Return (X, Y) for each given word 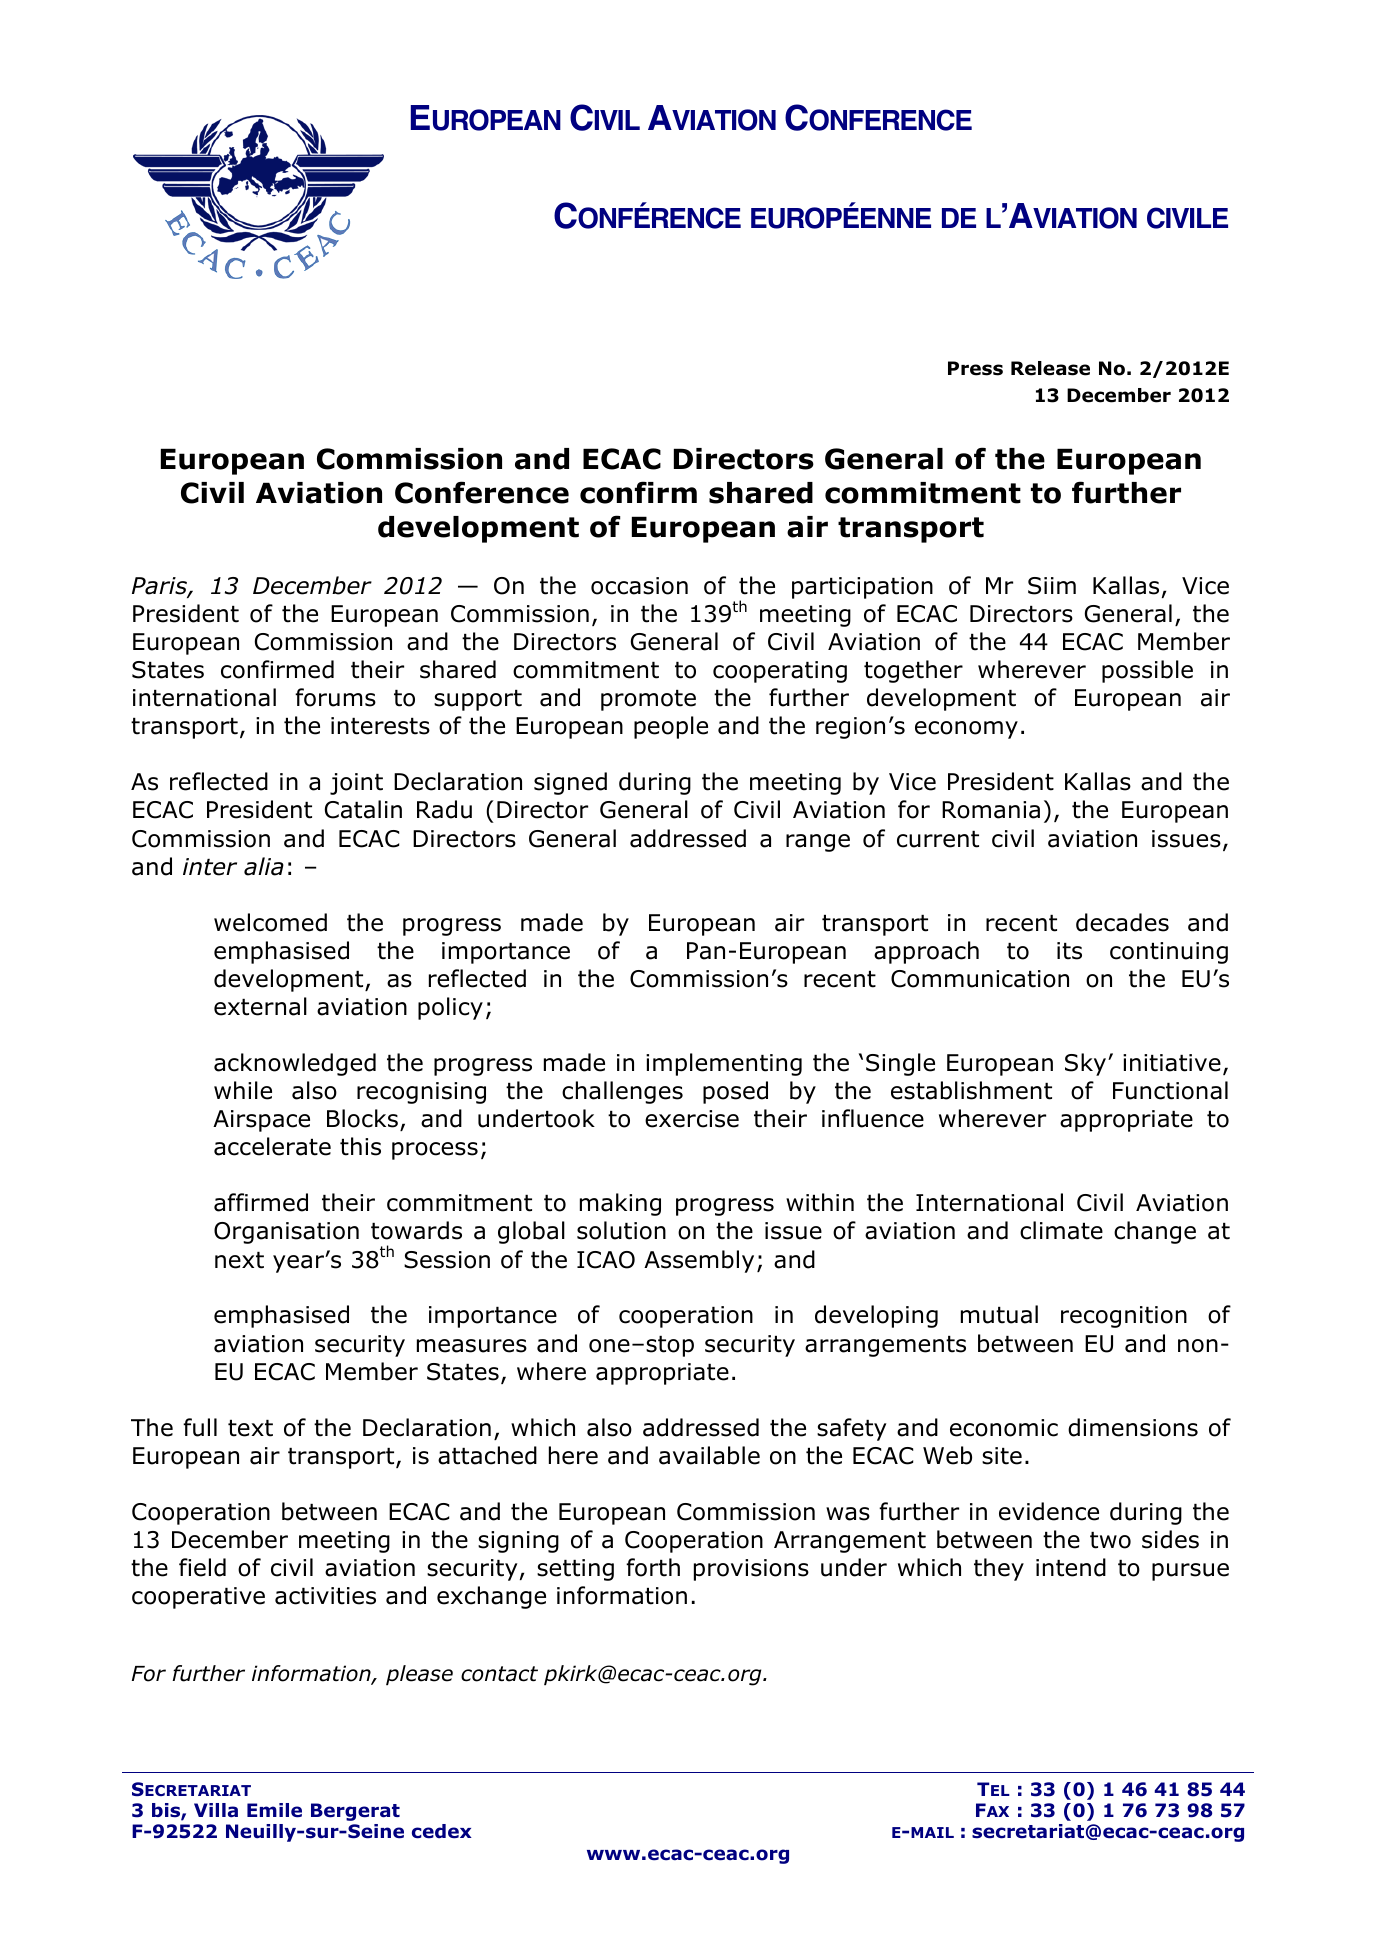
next (239, 1260)
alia (264, 866)
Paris (160, 587)
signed (570, 783)
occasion (639, 586)
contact (499, 1674)
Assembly (699, 1261)
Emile (274, 1810)
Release (1050, 368)
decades (1122, 922)
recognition (1124, 1317)
